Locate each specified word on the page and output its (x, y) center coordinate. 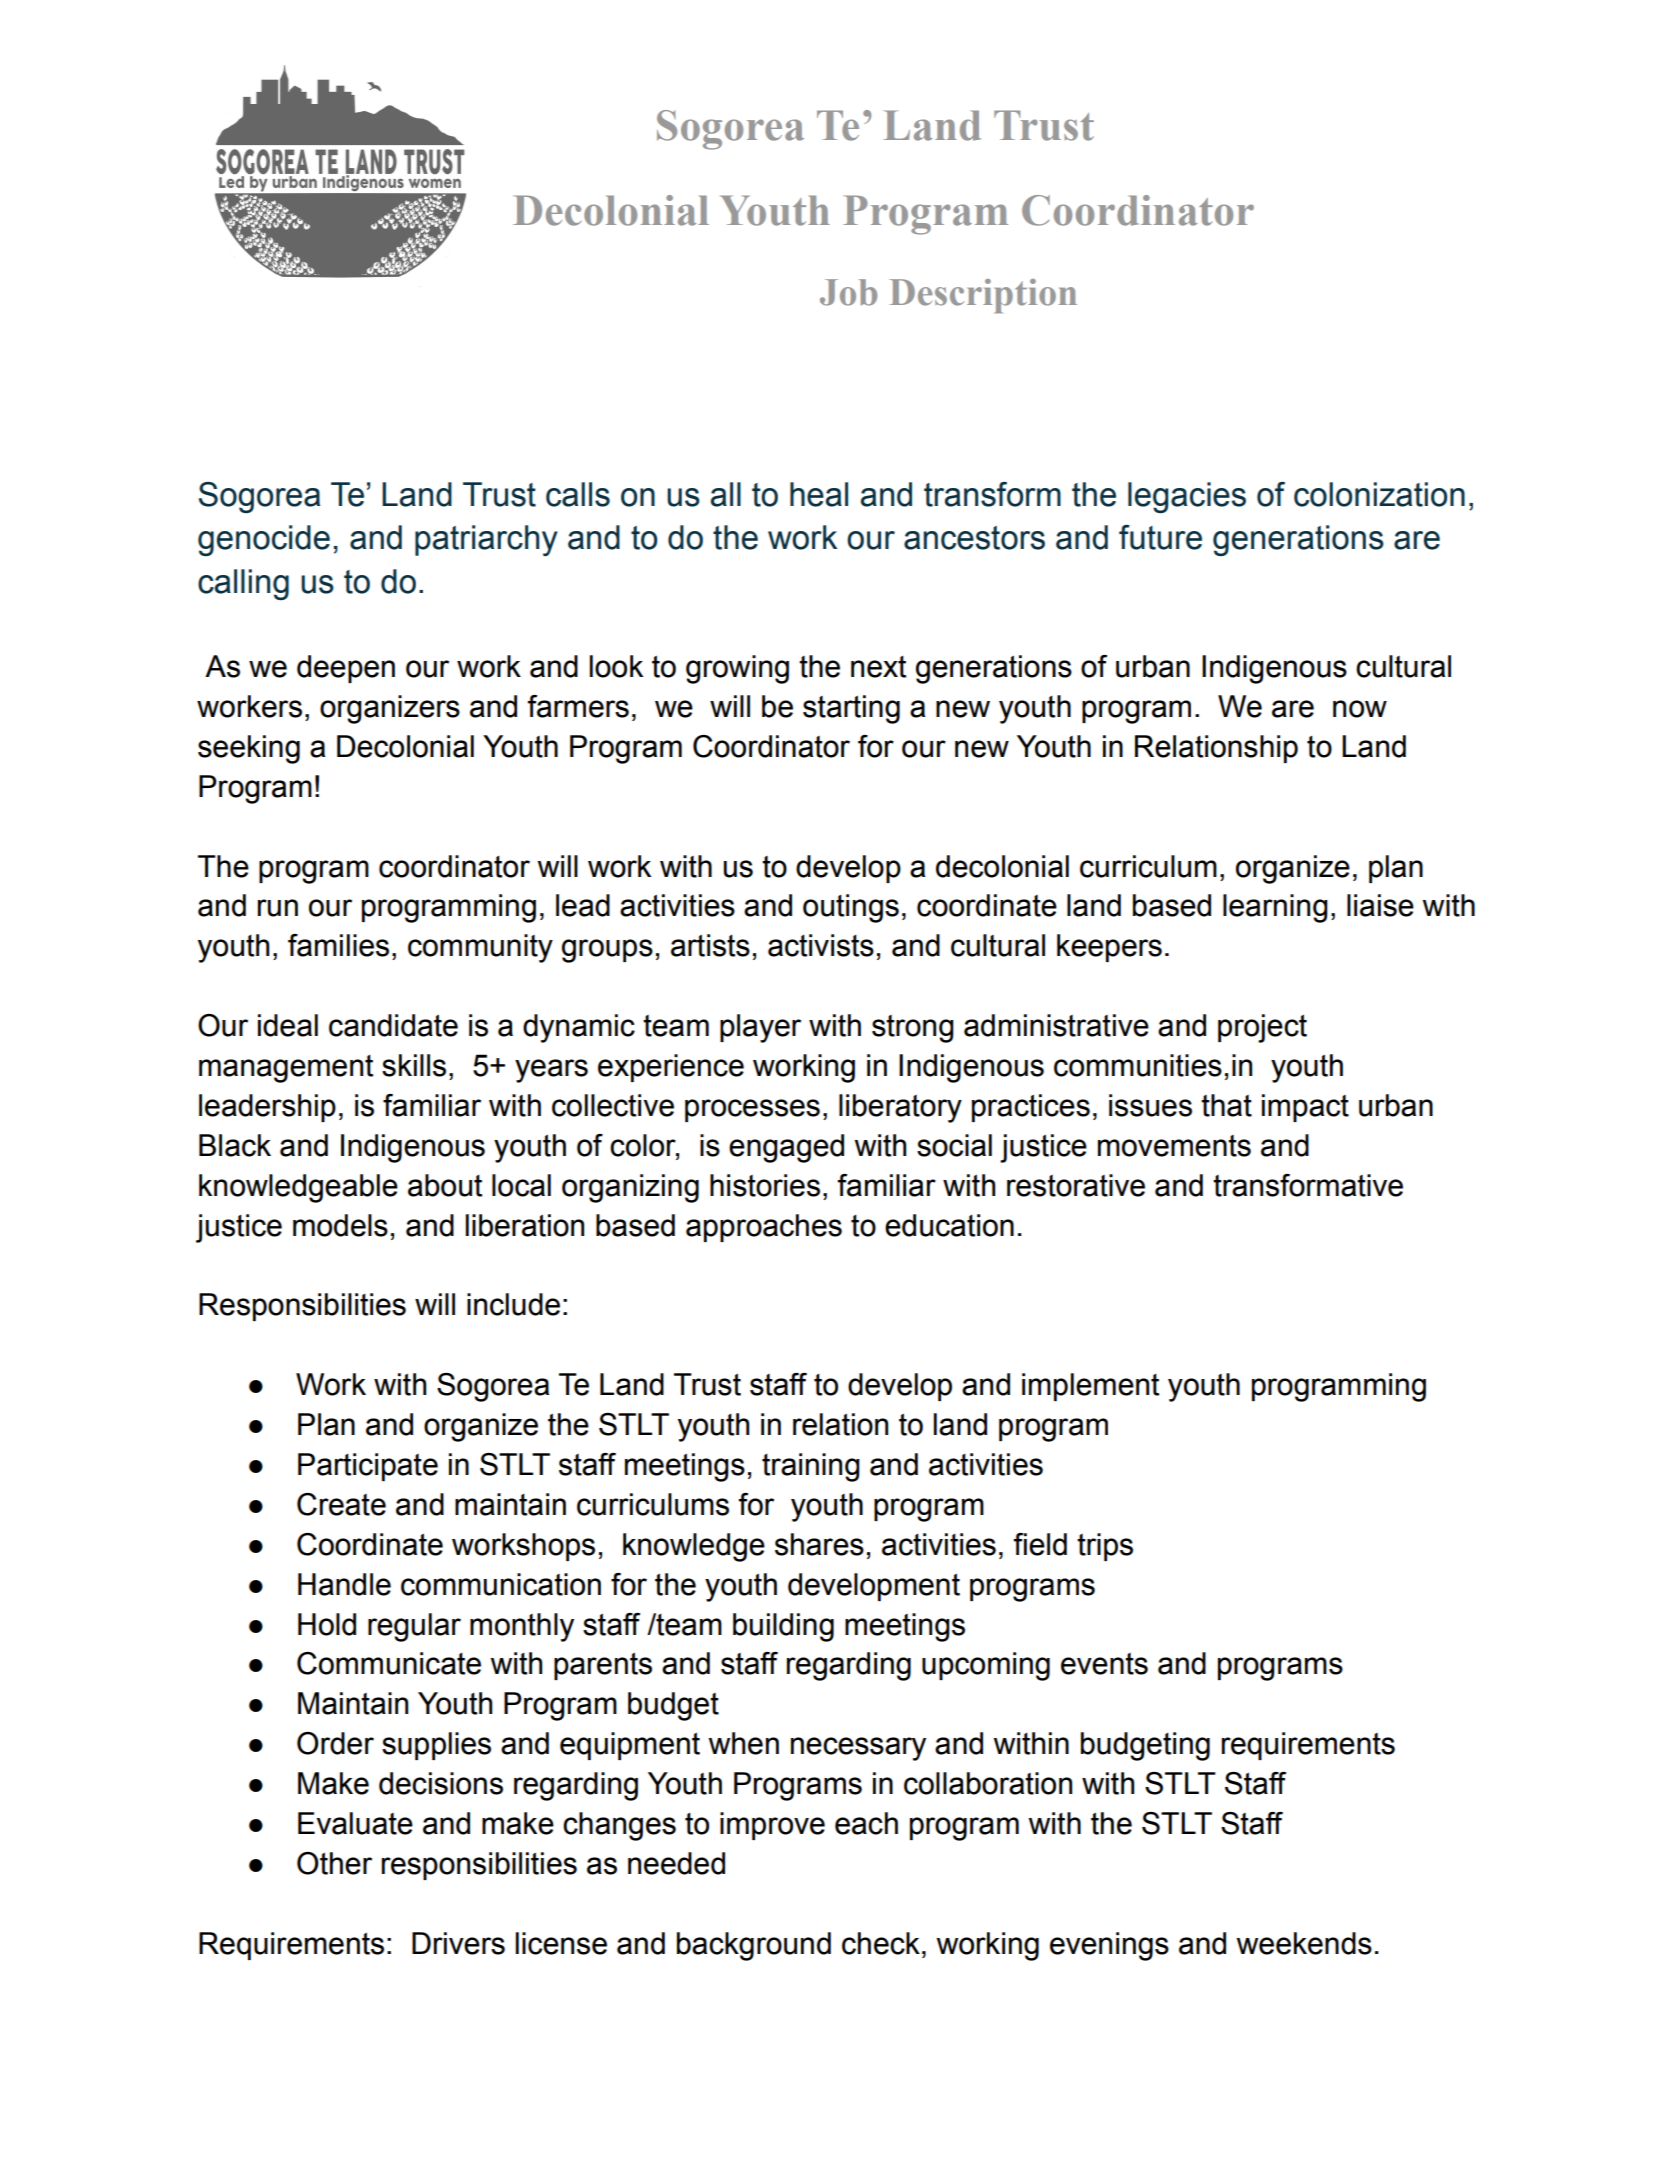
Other (334, 1863)
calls (578, 494)
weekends (1304, 1943)
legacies (1187, 497)
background (754, 1946)
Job (848, 292)
